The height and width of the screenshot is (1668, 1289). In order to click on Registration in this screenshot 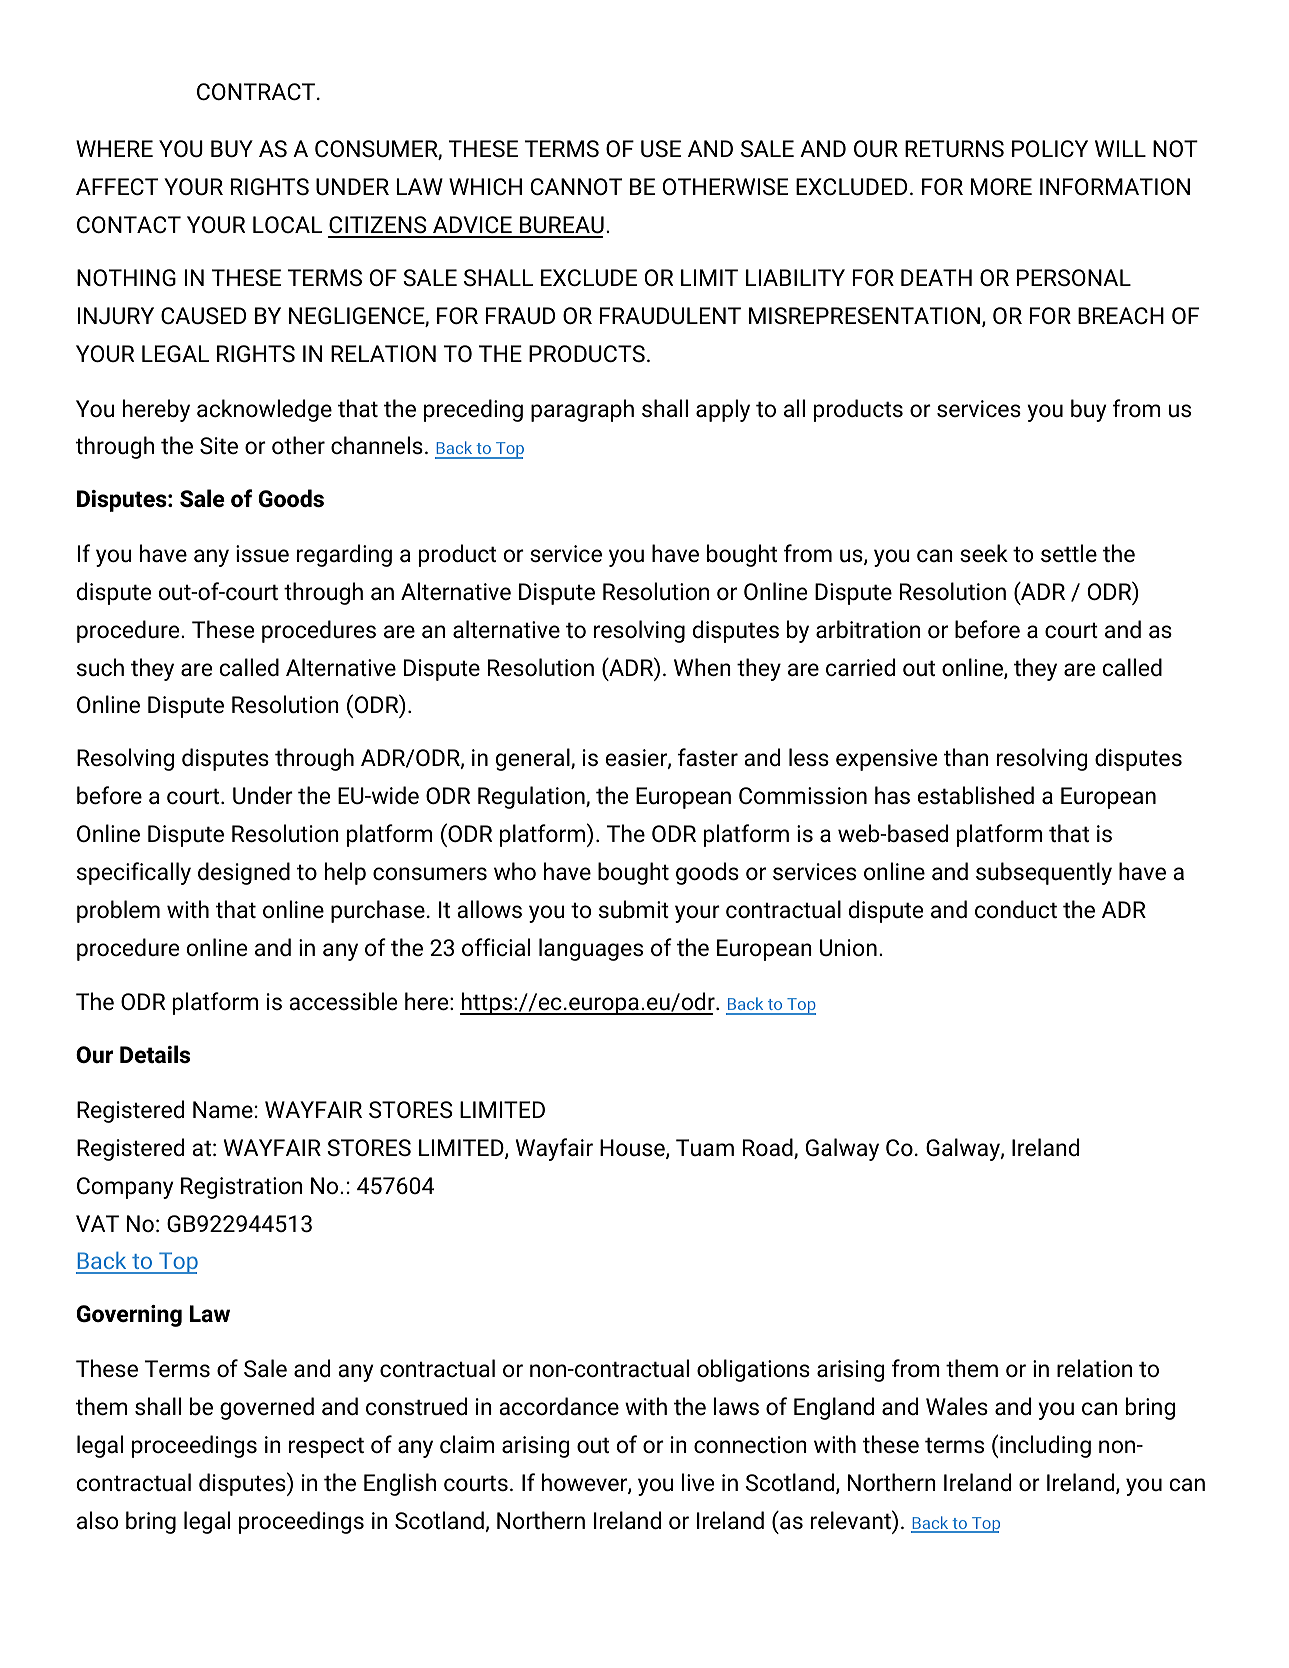, I will do `click(241, 1188)`.
